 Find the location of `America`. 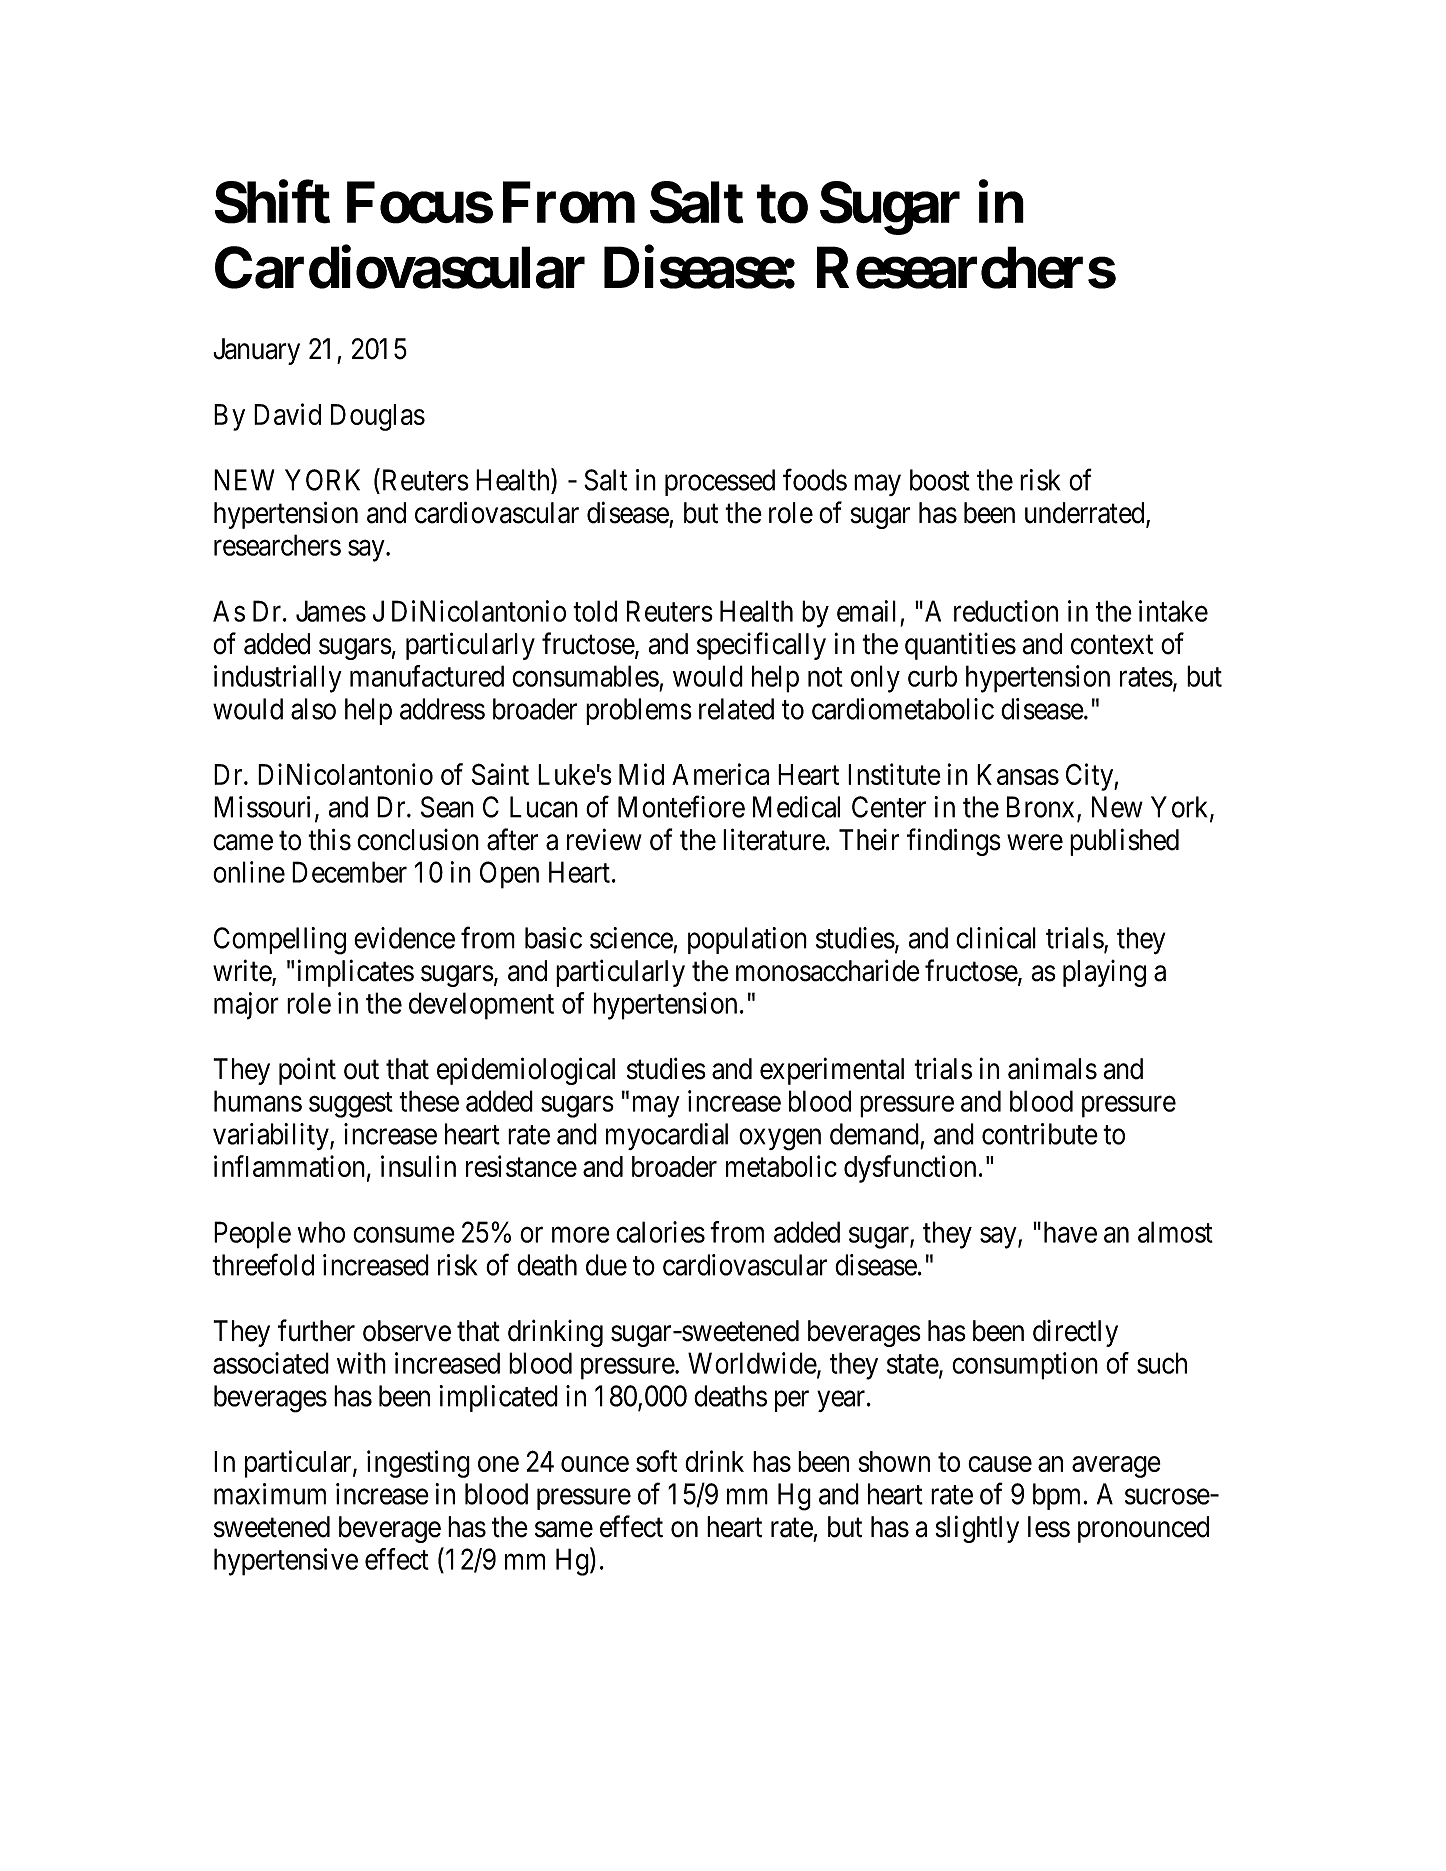

America is located at coordinates (720, 774).
